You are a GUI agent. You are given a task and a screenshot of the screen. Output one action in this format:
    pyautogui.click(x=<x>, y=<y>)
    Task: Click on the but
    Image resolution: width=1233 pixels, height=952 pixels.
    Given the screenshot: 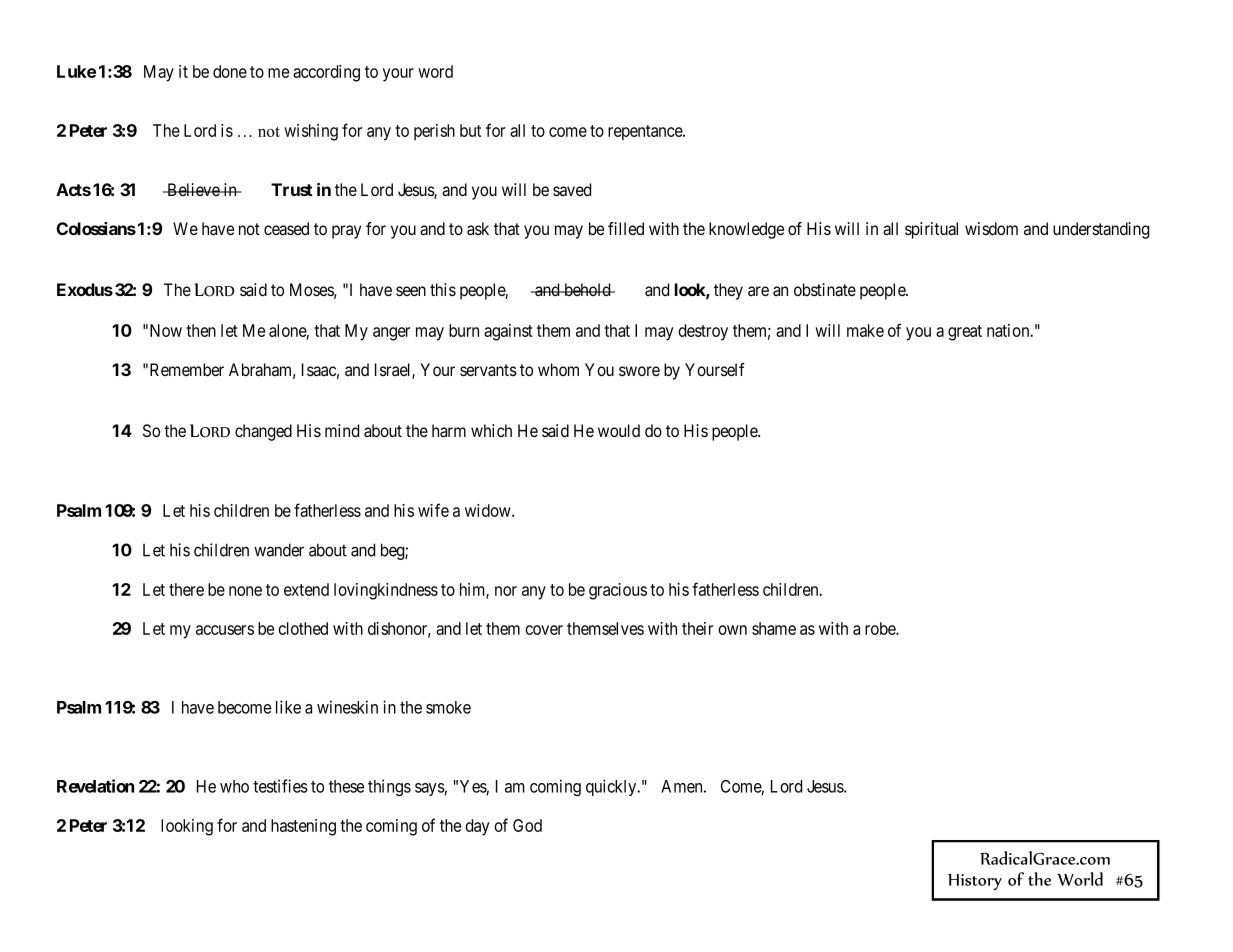 What is the action you would take?
    pyautogui.click(x=470, y=130)
